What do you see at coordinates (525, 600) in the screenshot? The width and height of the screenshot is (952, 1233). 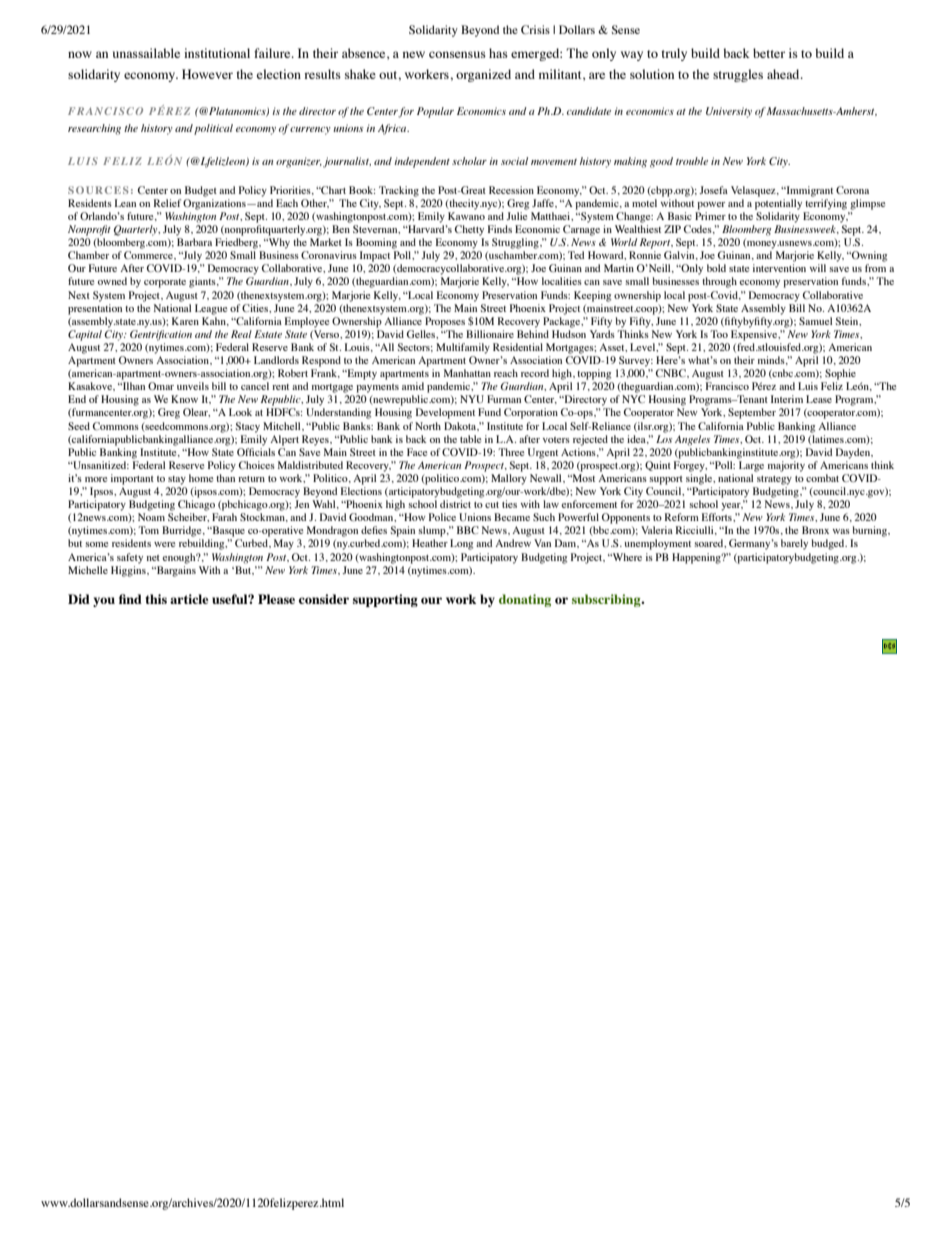 I see `donating` at bounding box center [525, 600].
